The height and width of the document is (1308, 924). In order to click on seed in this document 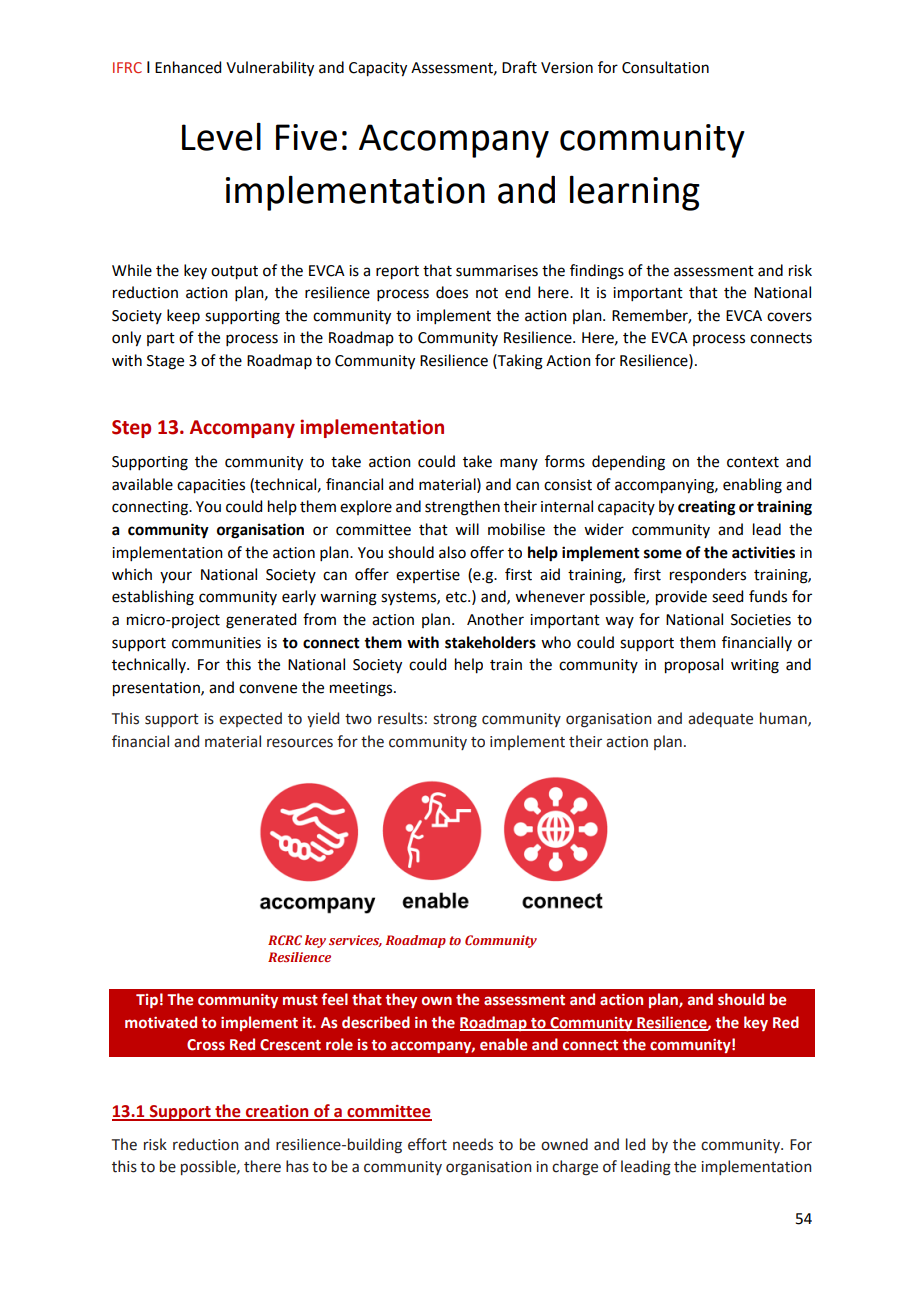, I will do `click(727, 596)`.
